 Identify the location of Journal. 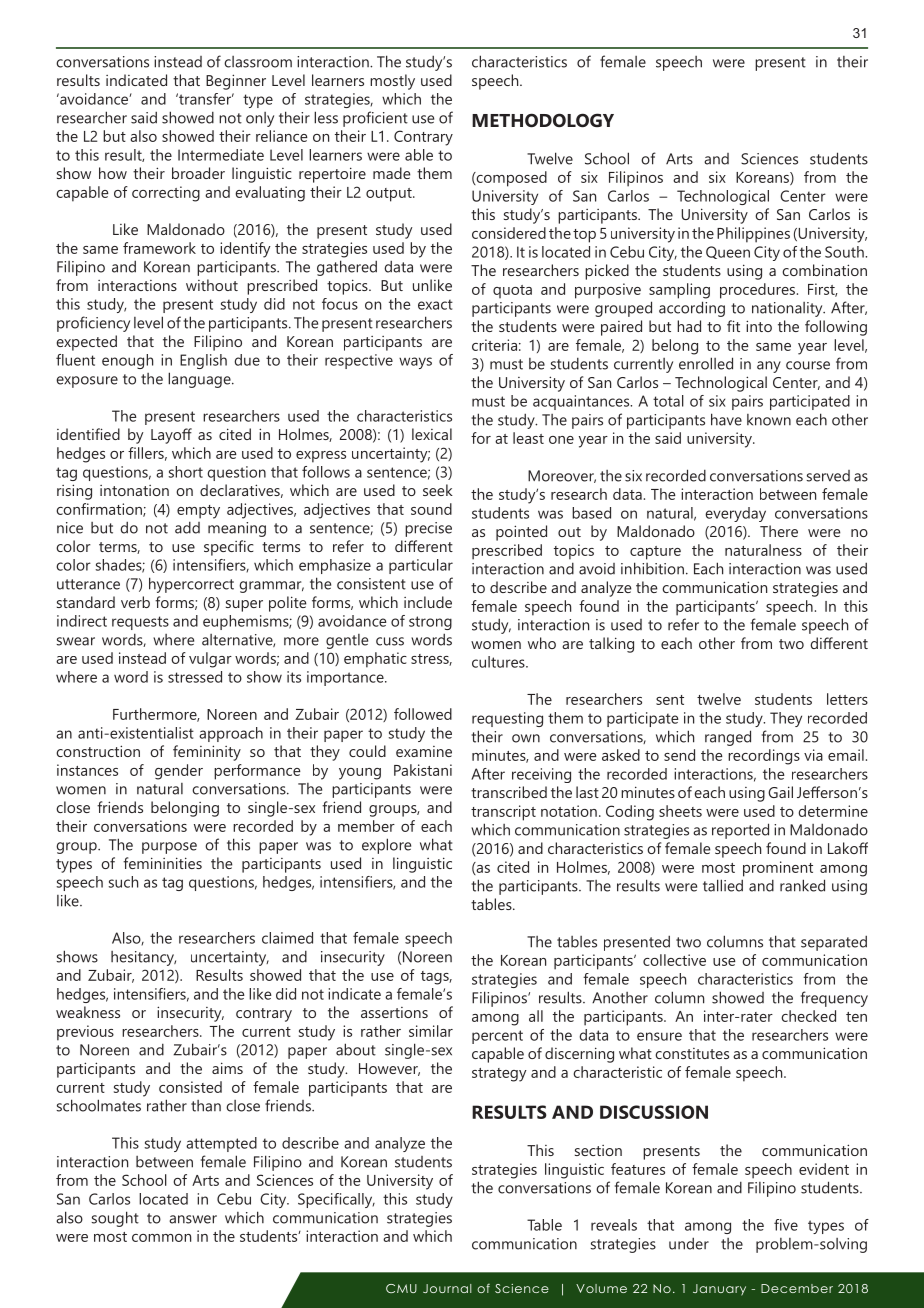
(447, 1288).
